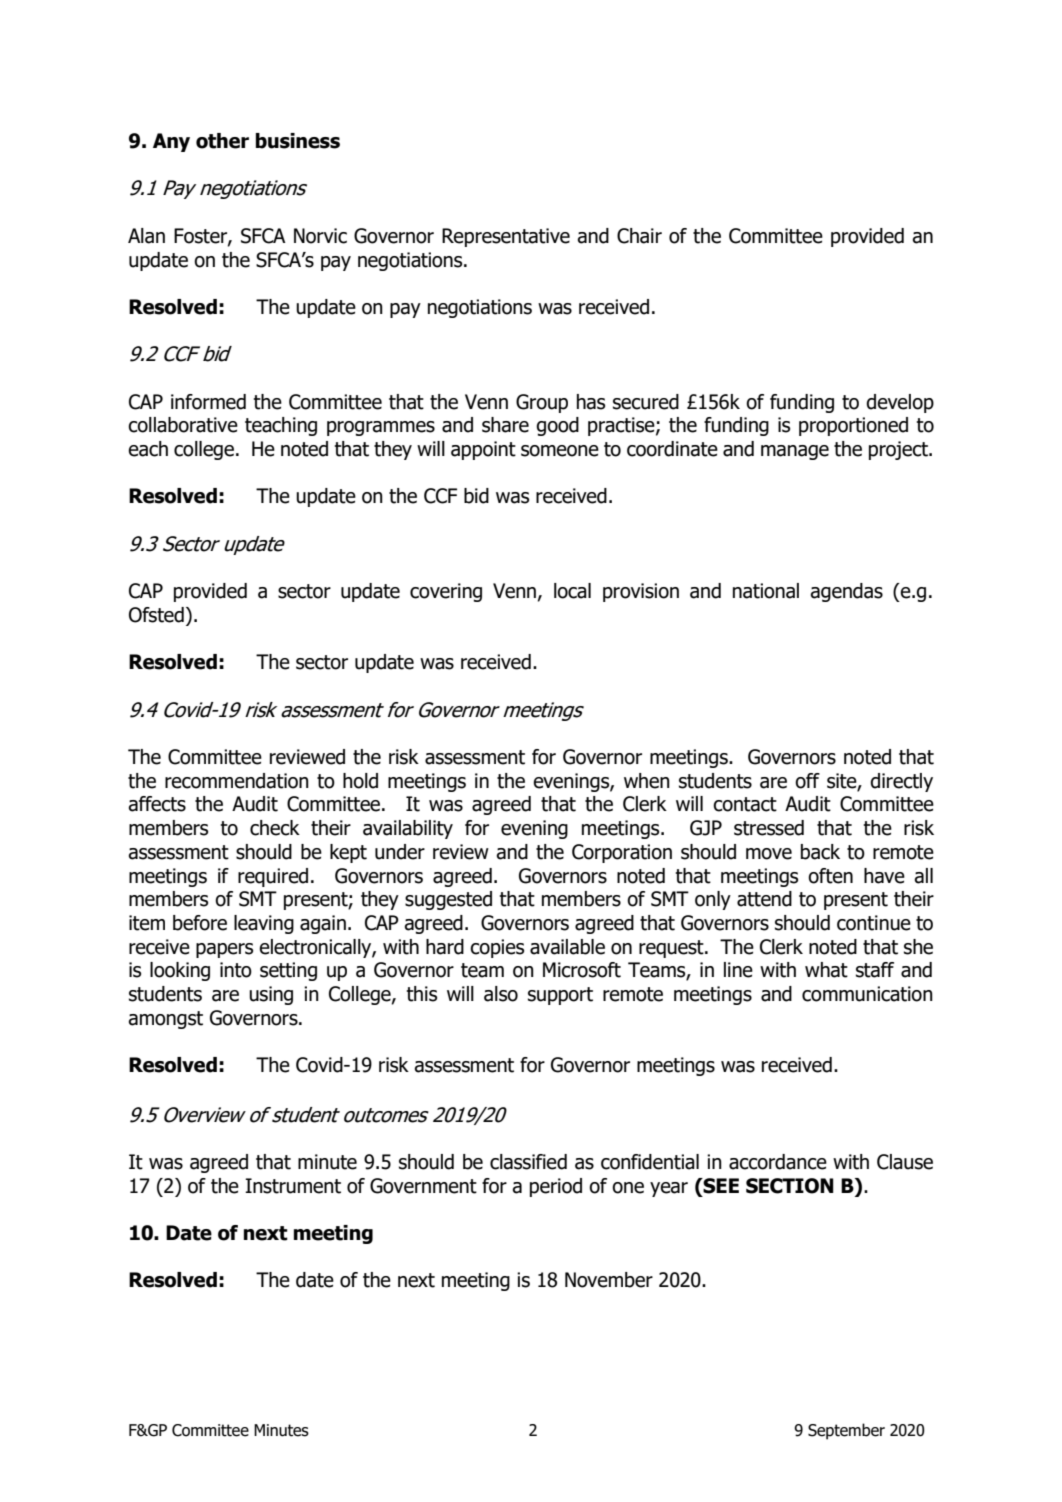 The height and width of the document is (1502, 1062). What do you see at coordinates (222, 141) in the document?
I see `other` at bounding box center [222, 141].
